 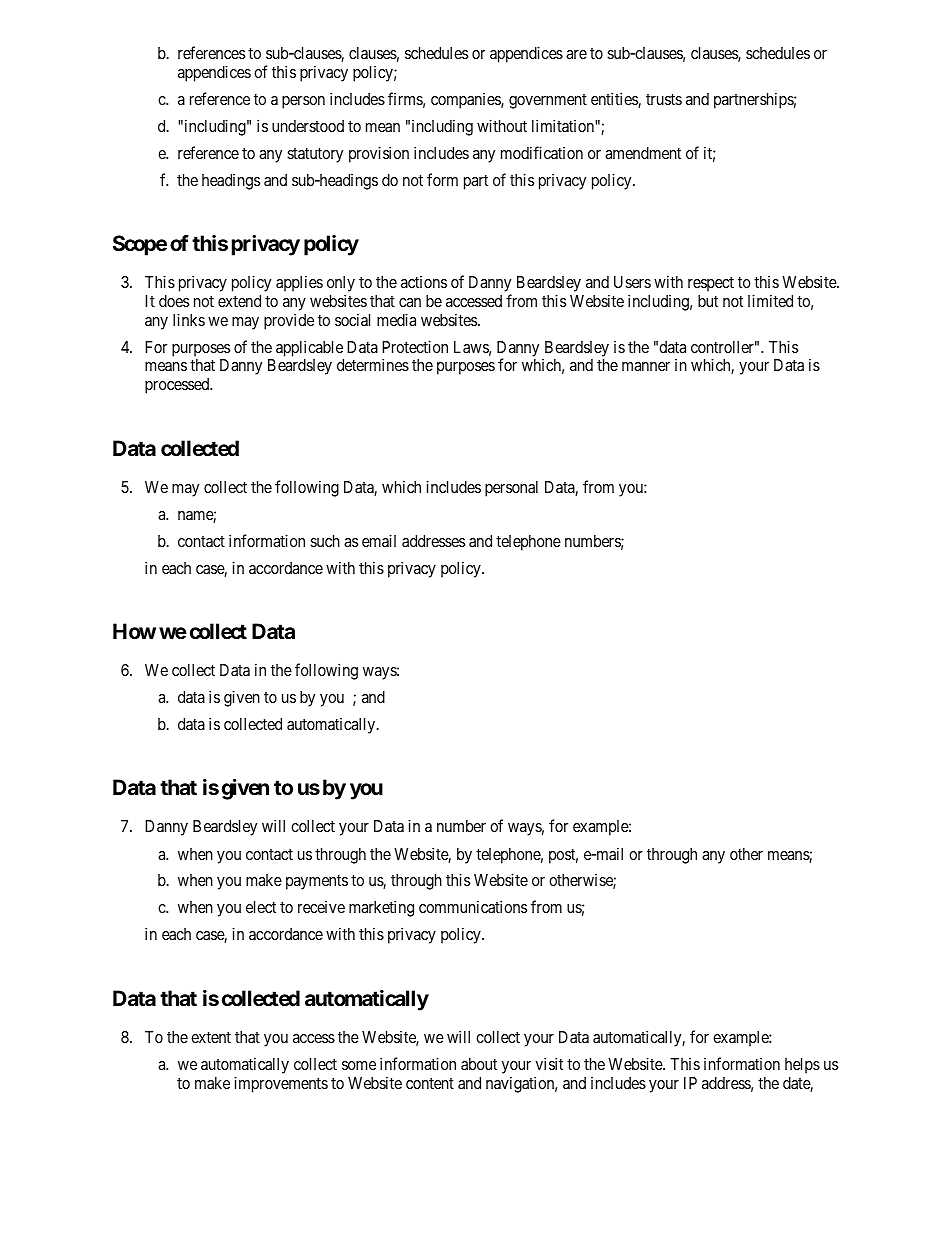 I want to click on Protection, so click(x=415, y=346).
